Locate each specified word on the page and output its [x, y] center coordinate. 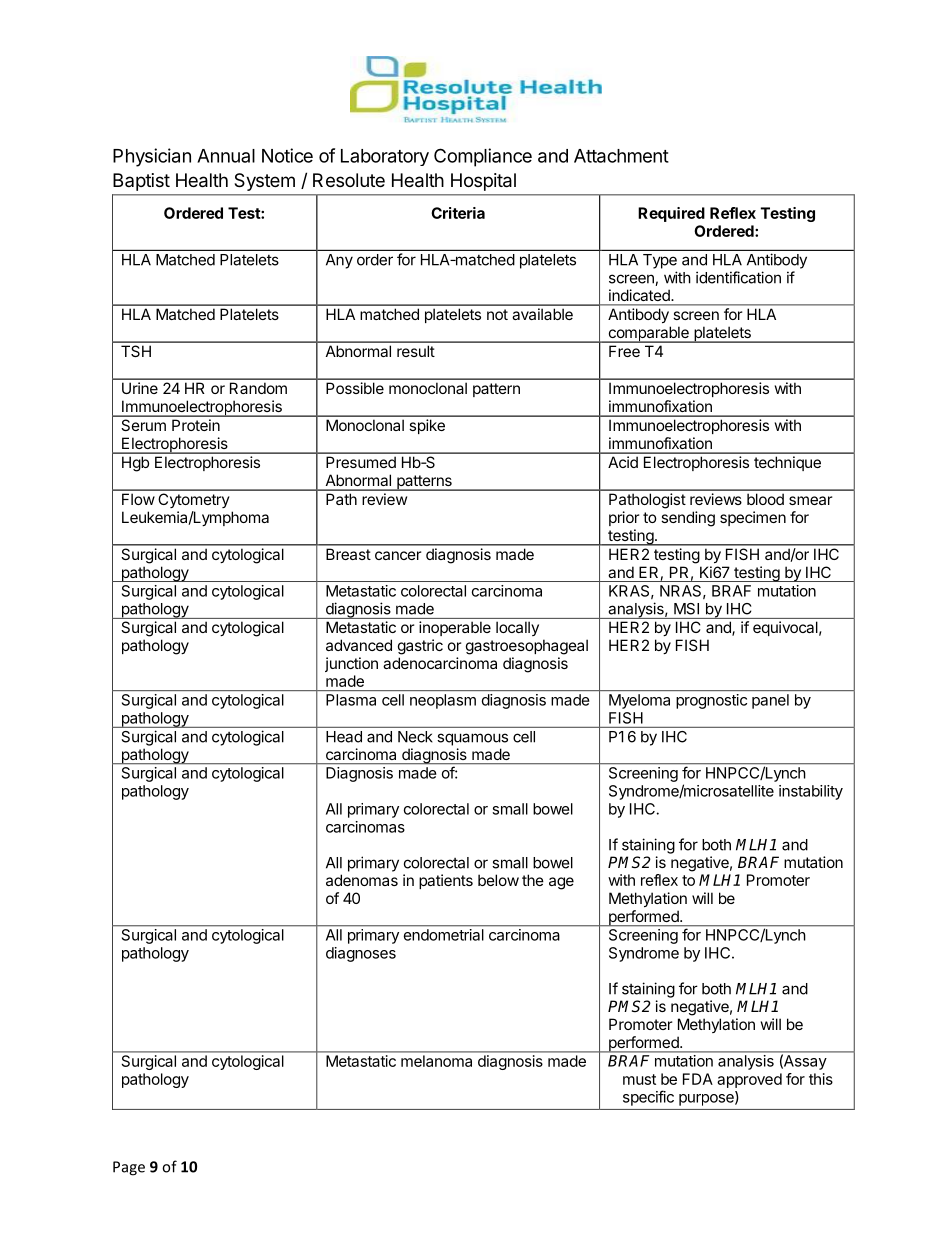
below [498, 880]
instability [811, 792]
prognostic [711, 701]
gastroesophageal [527, 647]
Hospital [483, 182]
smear [810, 500]
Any [339, 261]
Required [671, 214]
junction [351, 664]
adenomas [362, 880]
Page [129, 1168]
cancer [398, 555]
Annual [226, 156]
